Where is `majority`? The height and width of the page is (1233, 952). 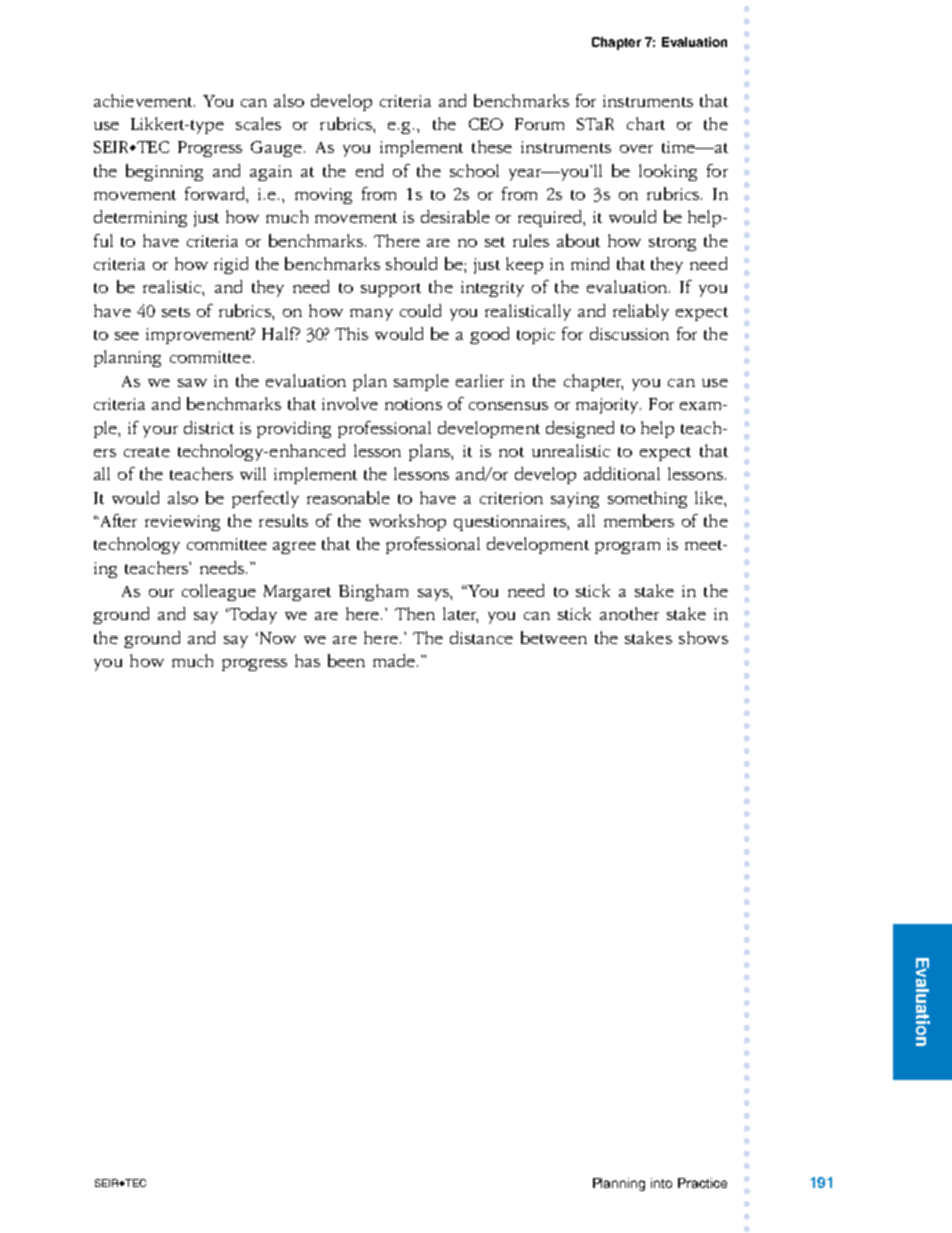 majority is located at coordinates (608, 406).
